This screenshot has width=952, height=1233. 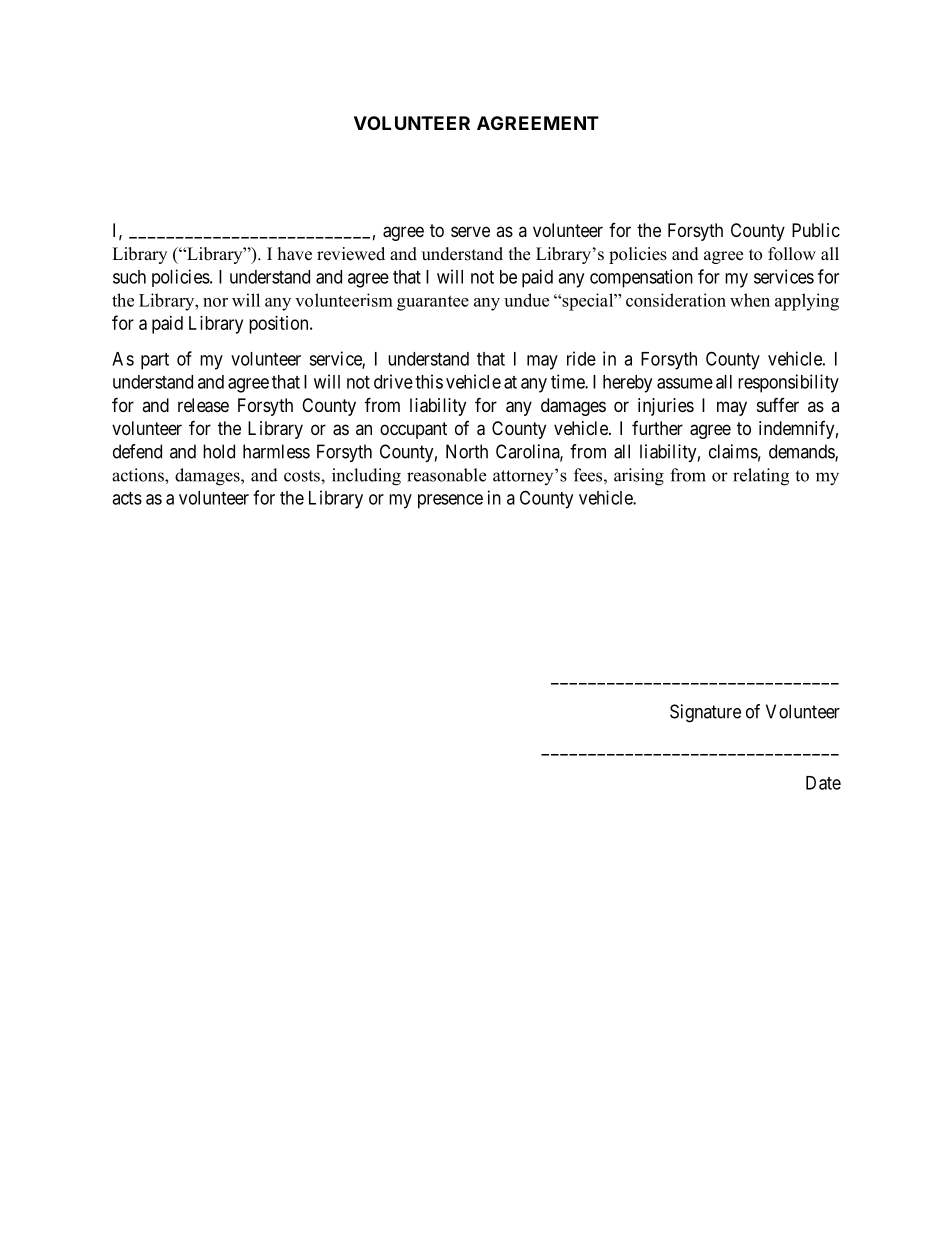 I want to click on arising, so click(x=639, y=477).
